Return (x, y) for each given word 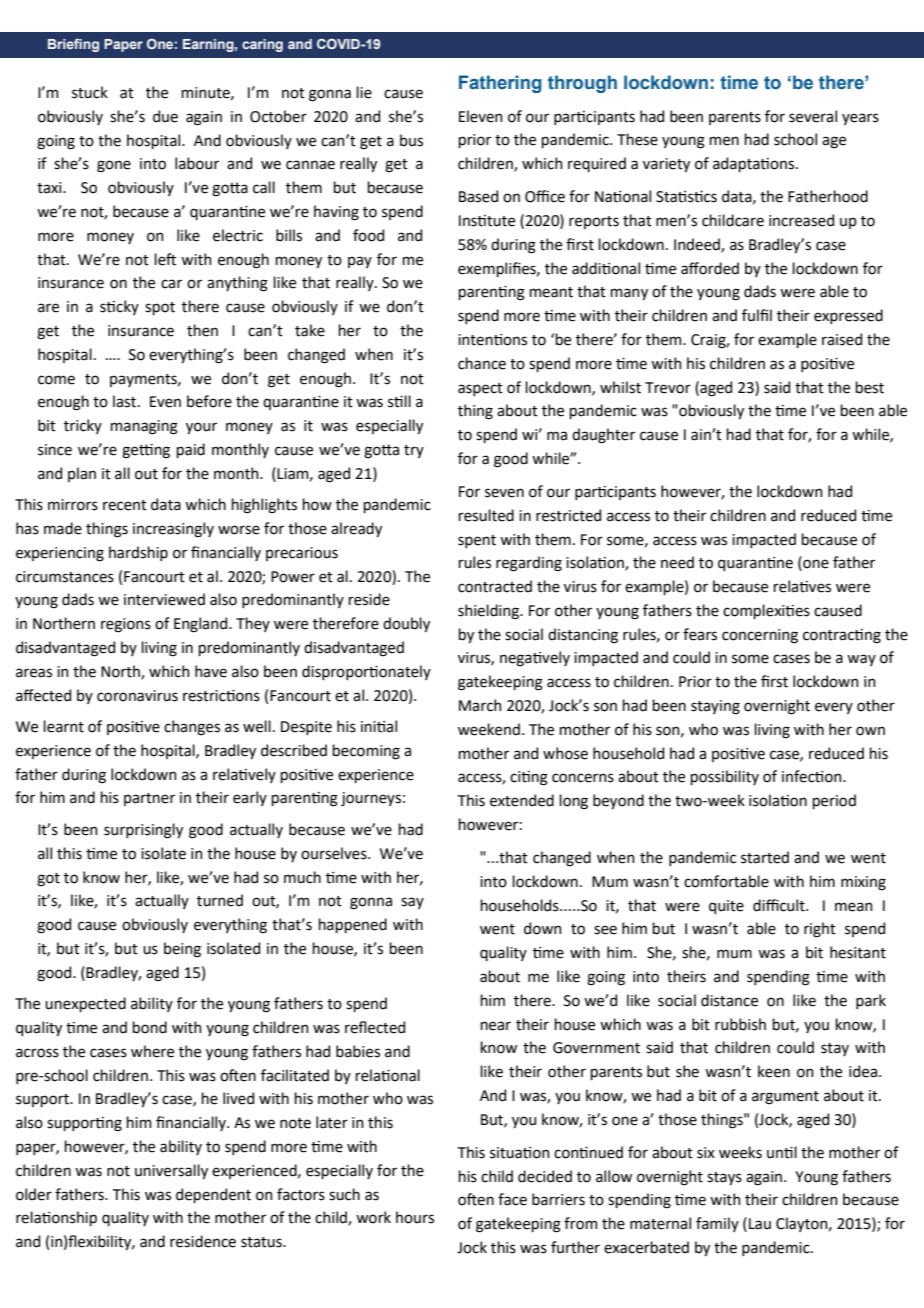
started (765, 857)
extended (522, 800)
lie (364, 92)
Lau (760, 1224)
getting (146, 451)
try (414, 451)
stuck (90, 92)
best (869, 387)
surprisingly (143, 831)
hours (415, 1217)
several (813, 116)
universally (171, 1171)
